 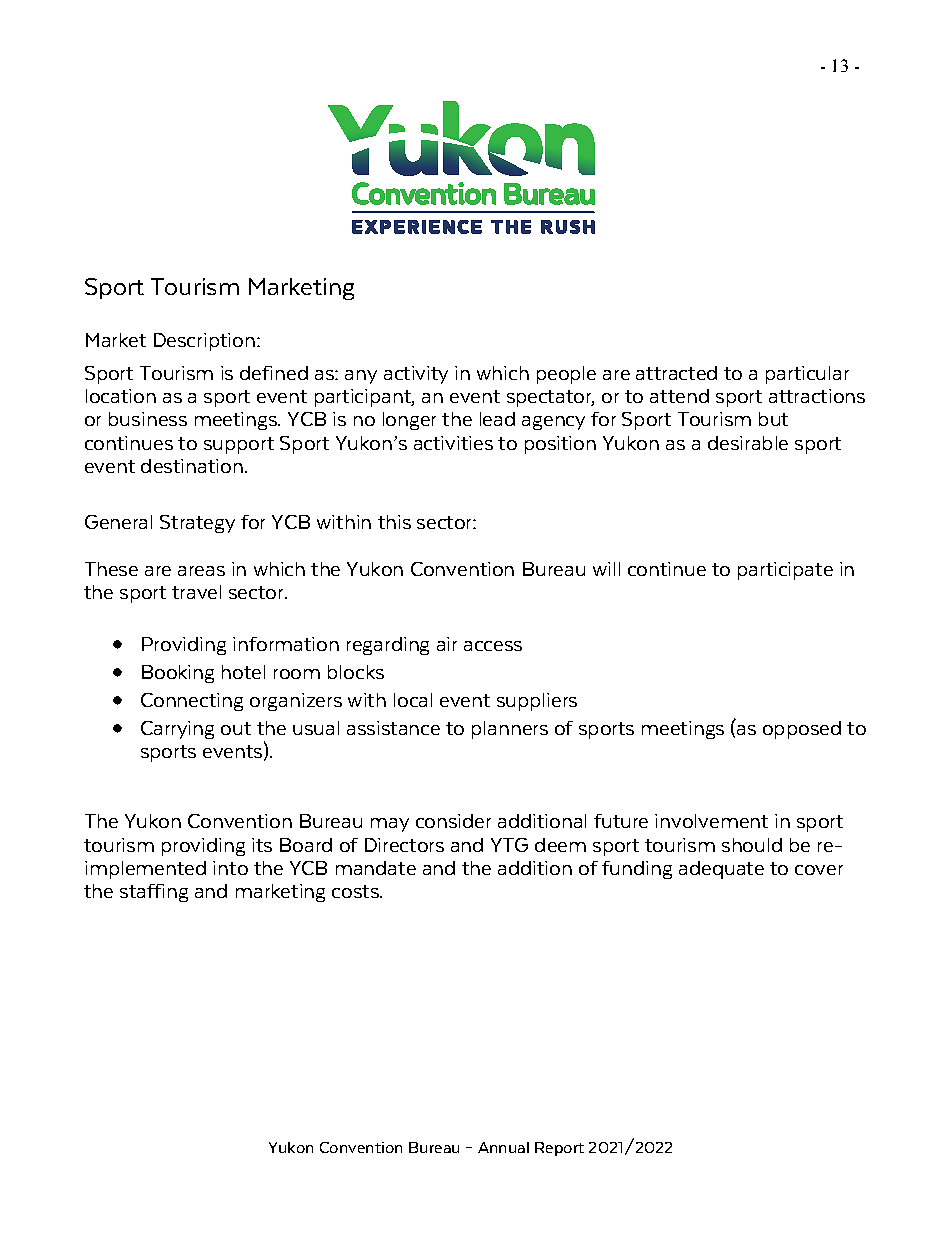 What do you see at coordinates (394, 522) in the screenshot?
I see `this` at bounding box center [394, 522].
